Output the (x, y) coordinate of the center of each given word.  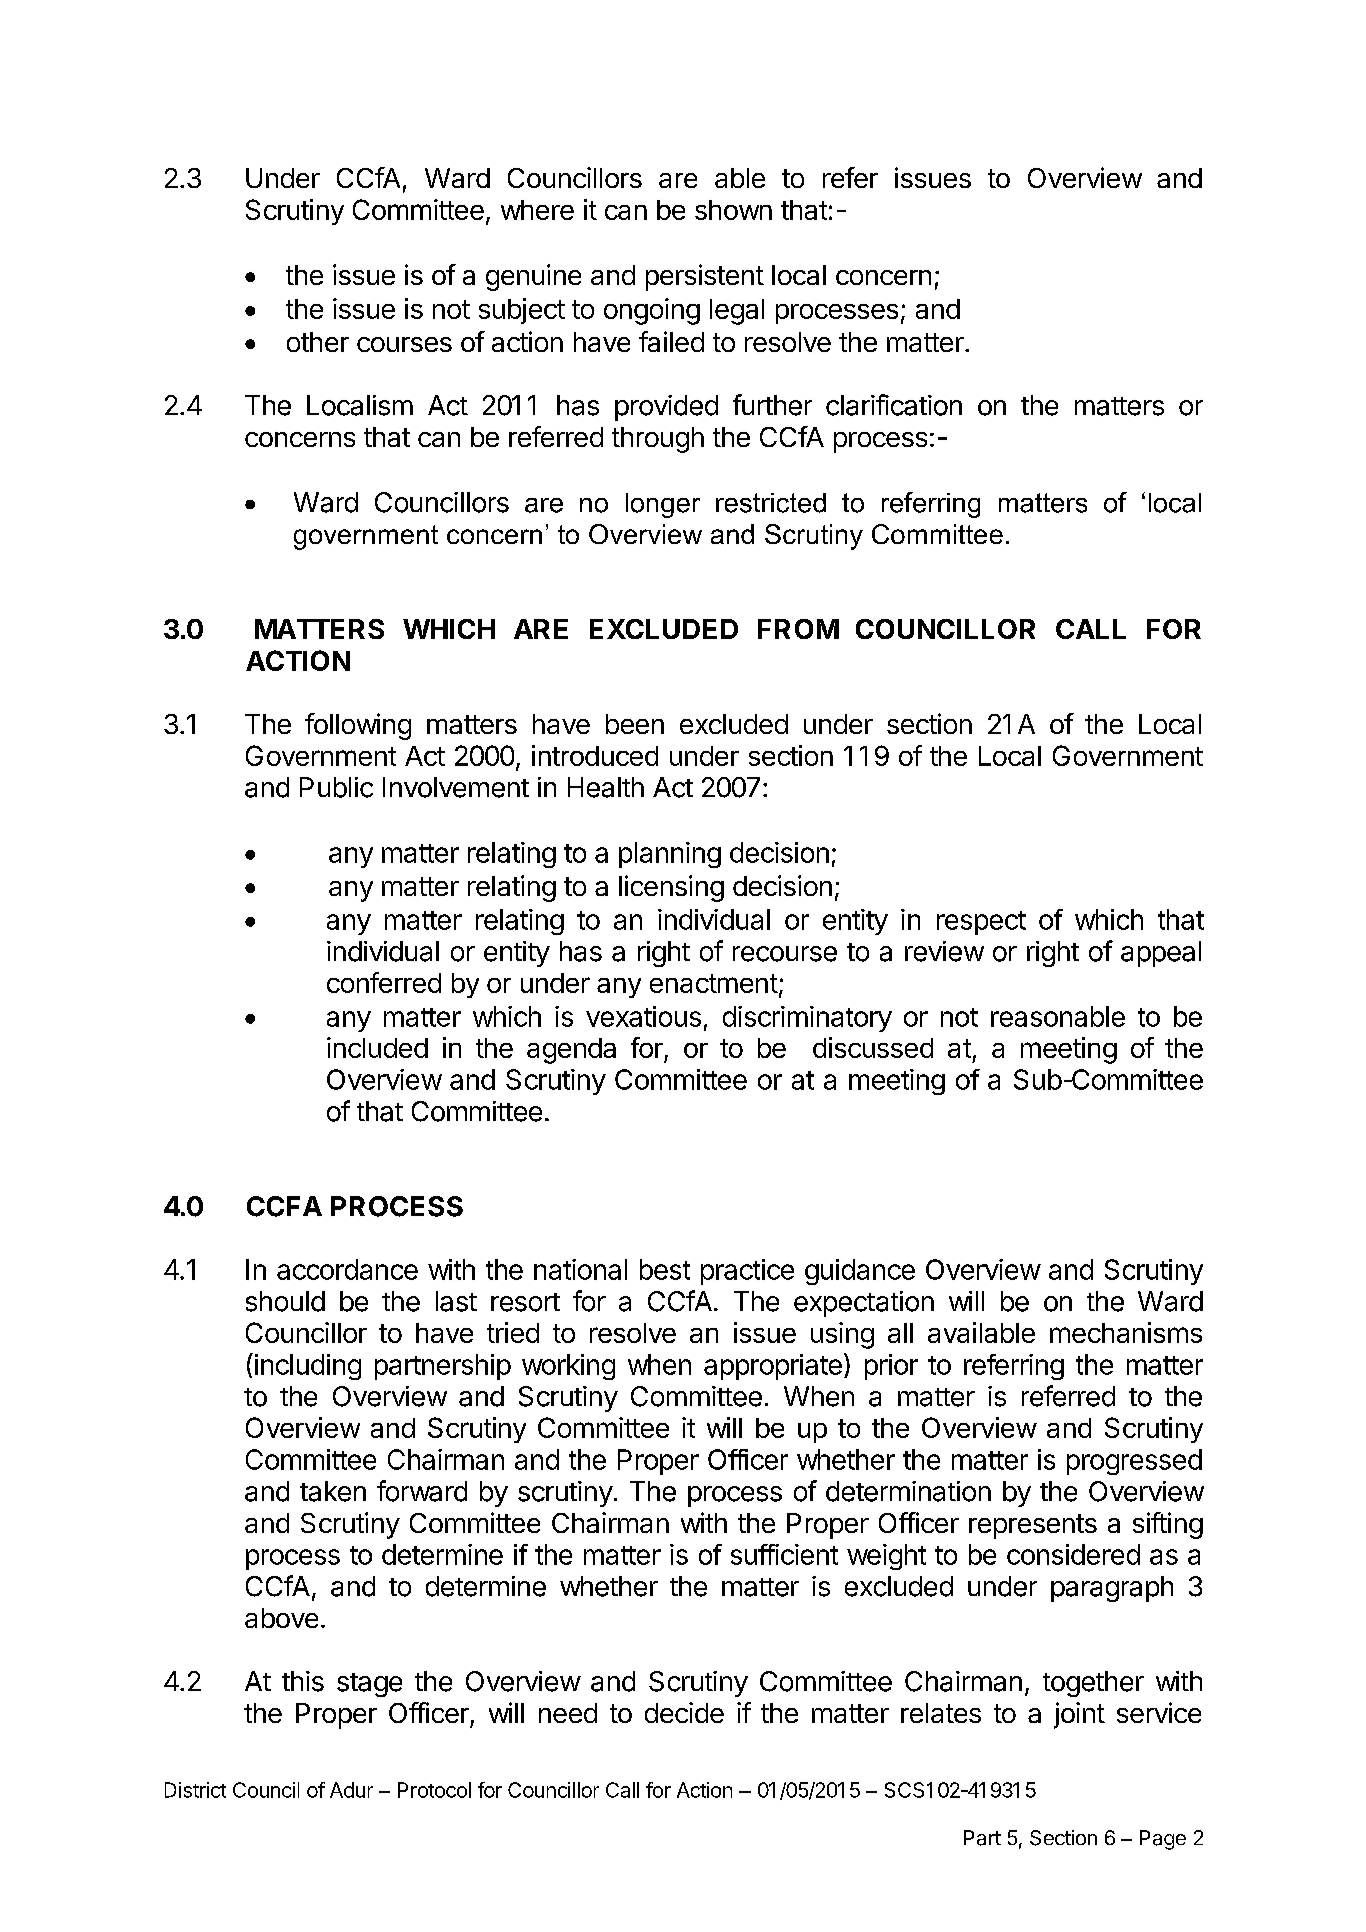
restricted (771, 503)
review (944, 951)
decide (684, 1712)
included (377, 1047)
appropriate (773, 1367)
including (308, 1367)
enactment (714, 983)
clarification (894, 405)
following (358, 726)
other (318, 342)
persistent (705, 277)
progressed (1134, 1462)
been (635, 724)
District (195, 1790)
